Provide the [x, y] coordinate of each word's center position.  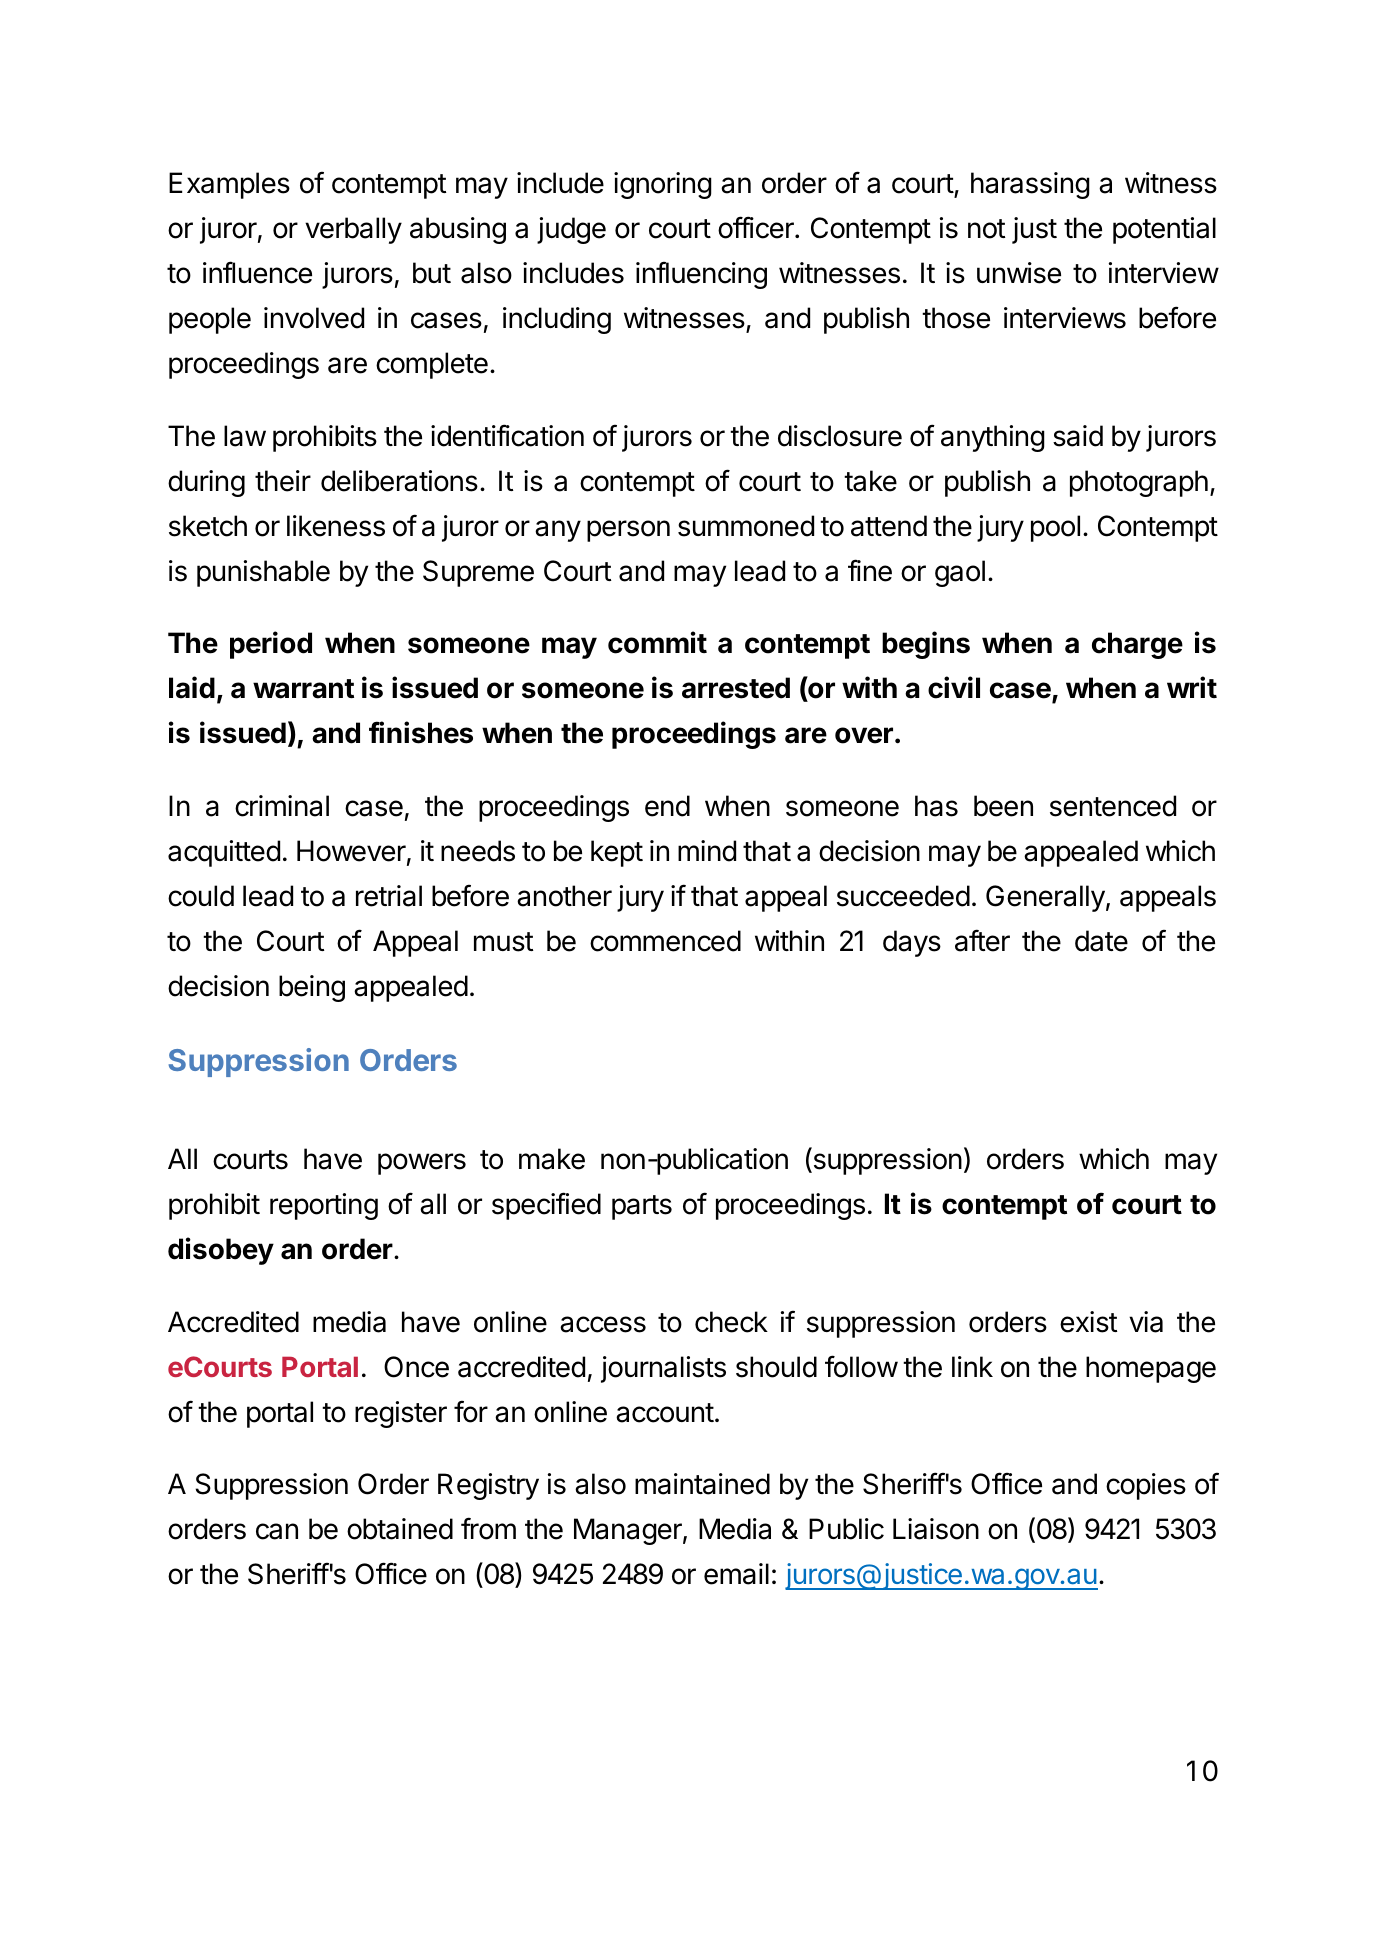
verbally [353, 230]
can [277, 1531]
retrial [389, 896]
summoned [746, 526]
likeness [336, 526]
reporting [324, 1206]
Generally [1045, 898]
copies [1146, 1486]
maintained [702, 1484]
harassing [1030, 185]
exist [1089, 1322]
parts [642, 1207]
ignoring [663, 185]
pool [1055, 528]
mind [707, 851]
